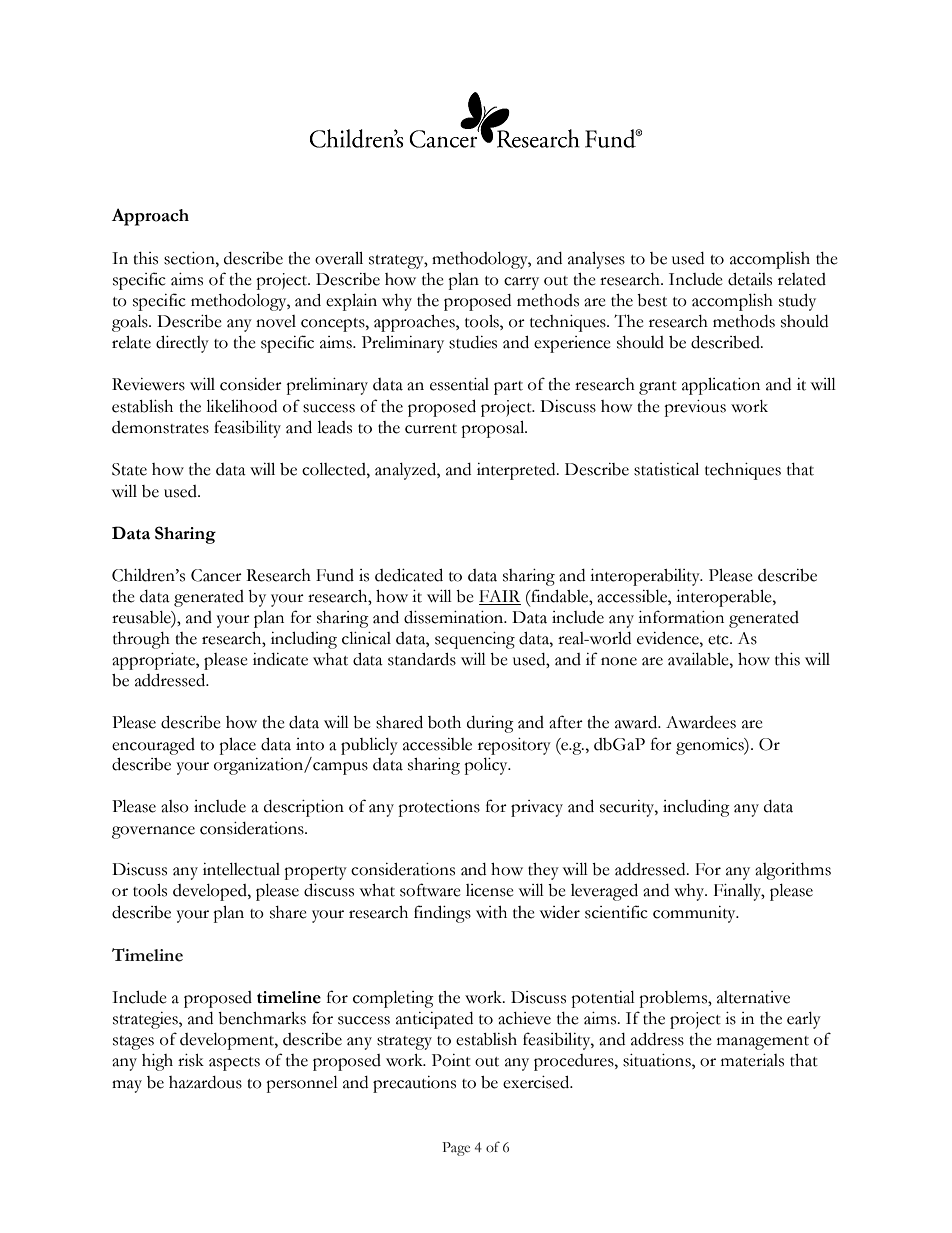 The height and width of the document is (1233, 952). I want to click on details, so click(750, 279).
